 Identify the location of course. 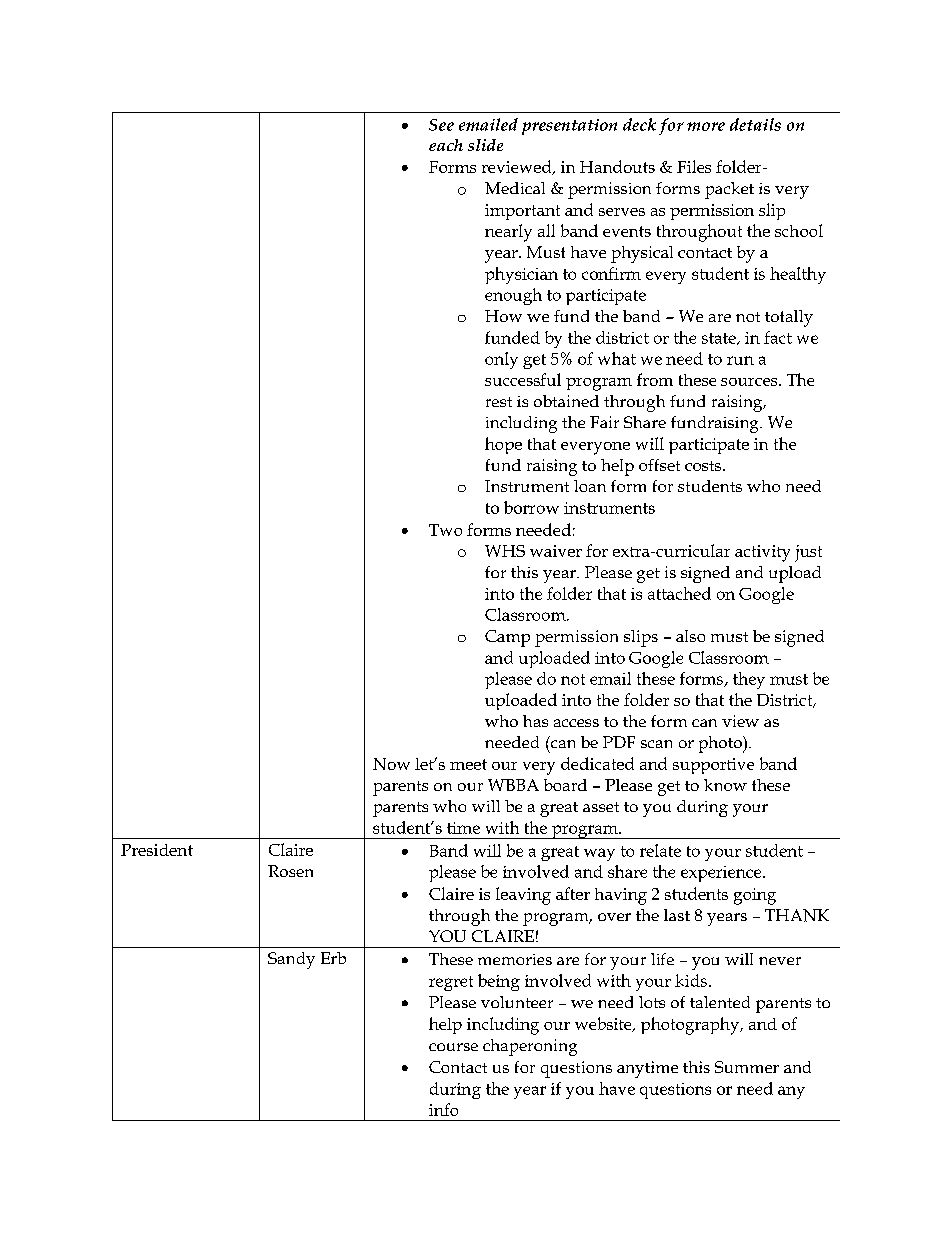
(453, 1047).
